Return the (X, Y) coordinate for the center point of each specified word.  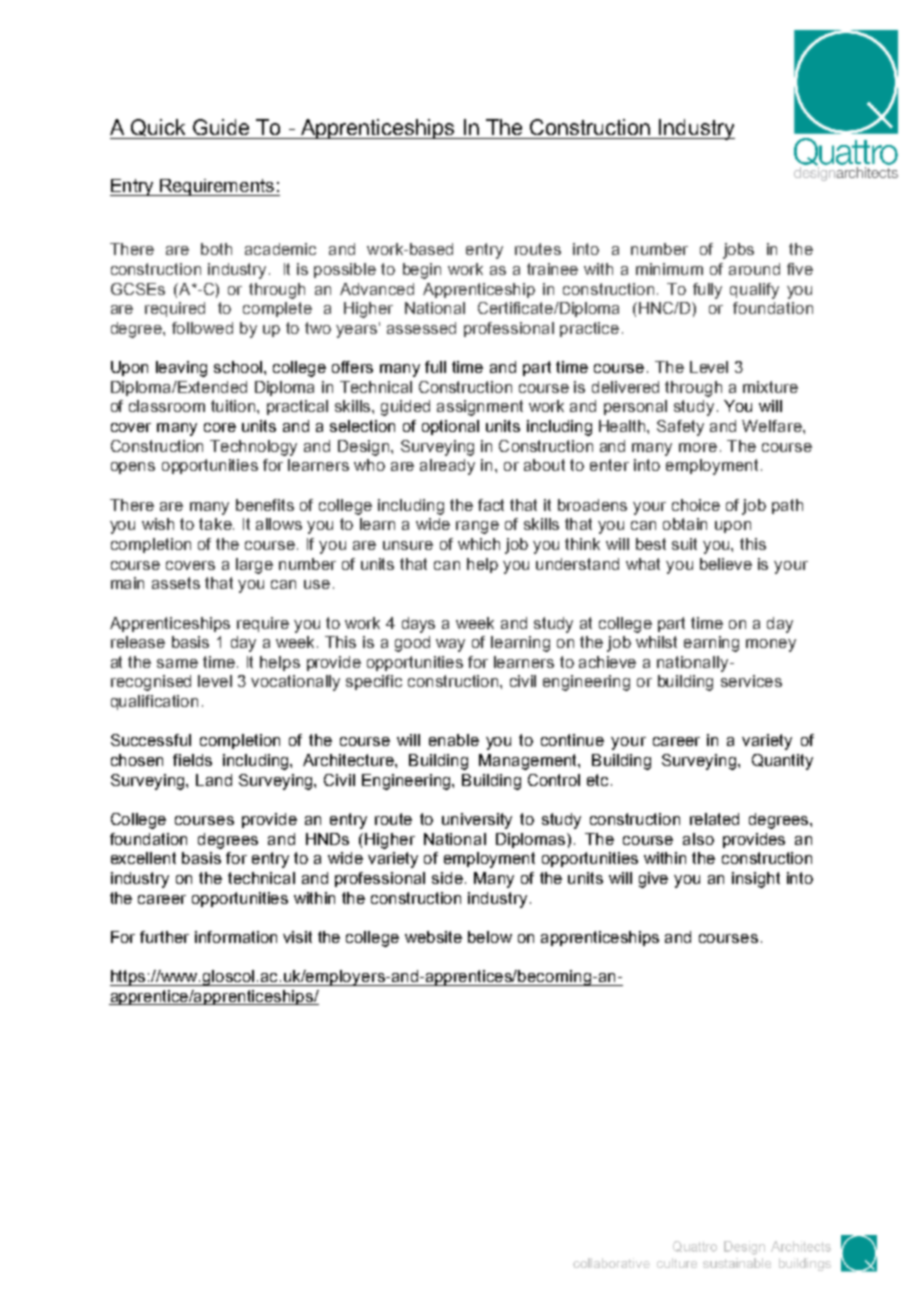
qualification (154, 702)
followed (202, 328)
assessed (421, 328)
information (236, 937)
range (477, 527)
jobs (738, 251)
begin (422, 271)
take (216, 524)
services (751, 681)
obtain (685, 524)
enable (454, 740)
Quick (158, 129)
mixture (770, 387)
